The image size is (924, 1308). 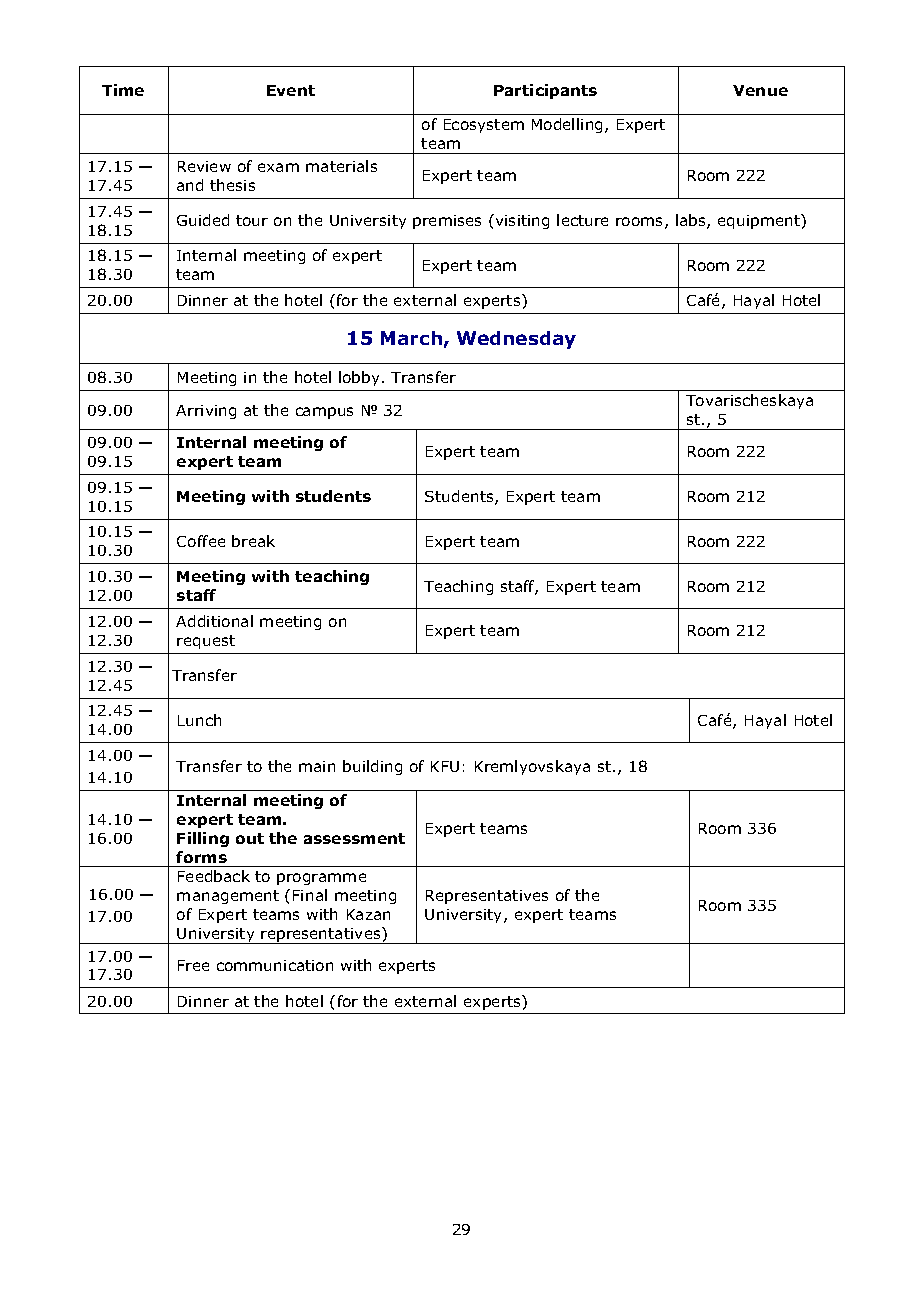 What do you see at coordinates (201, 541) in the screenshot?
I see `Coffee` at bounding box center [201, 541].
